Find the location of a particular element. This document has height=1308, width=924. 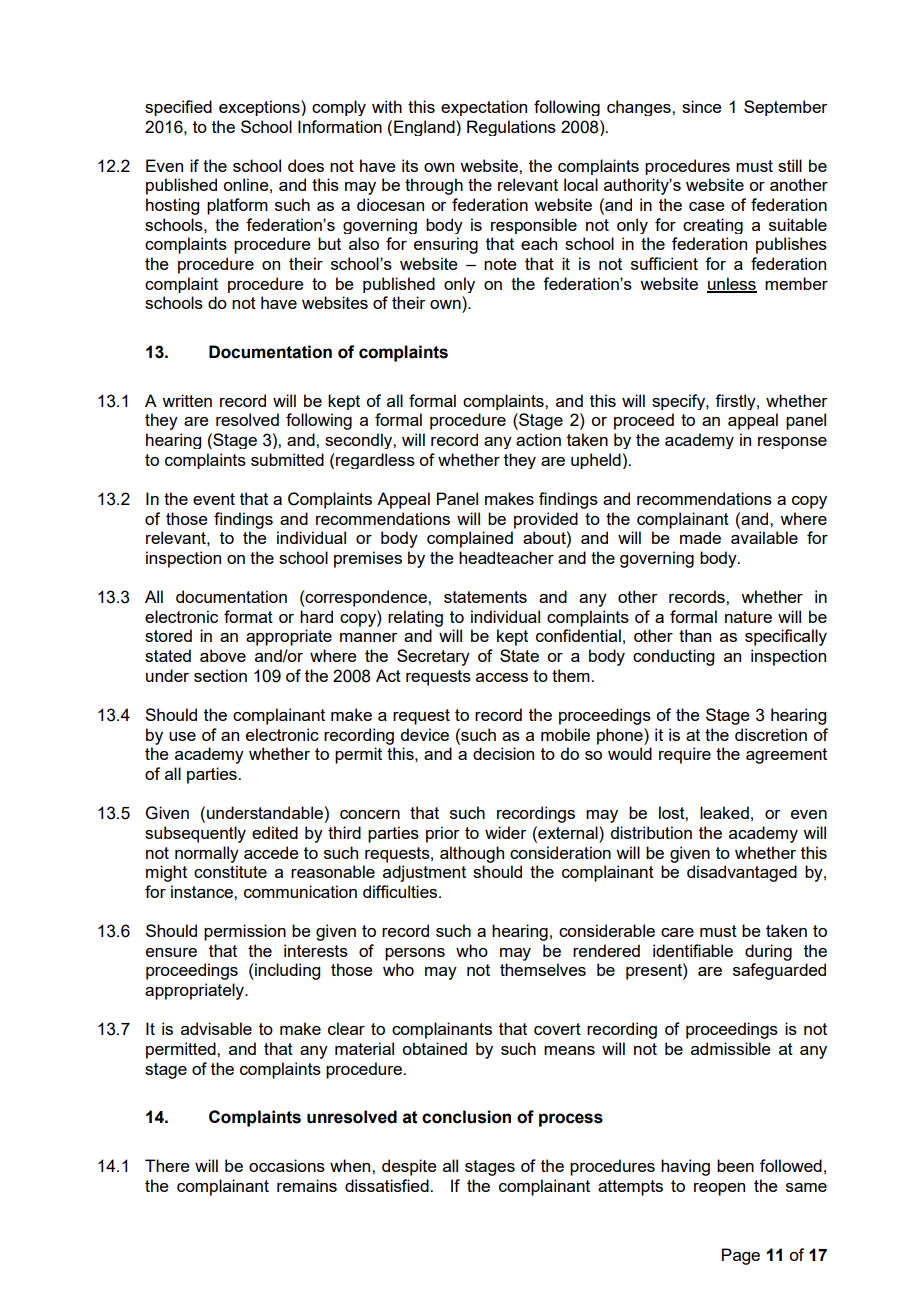

since is located at coordinates (702, 106).
